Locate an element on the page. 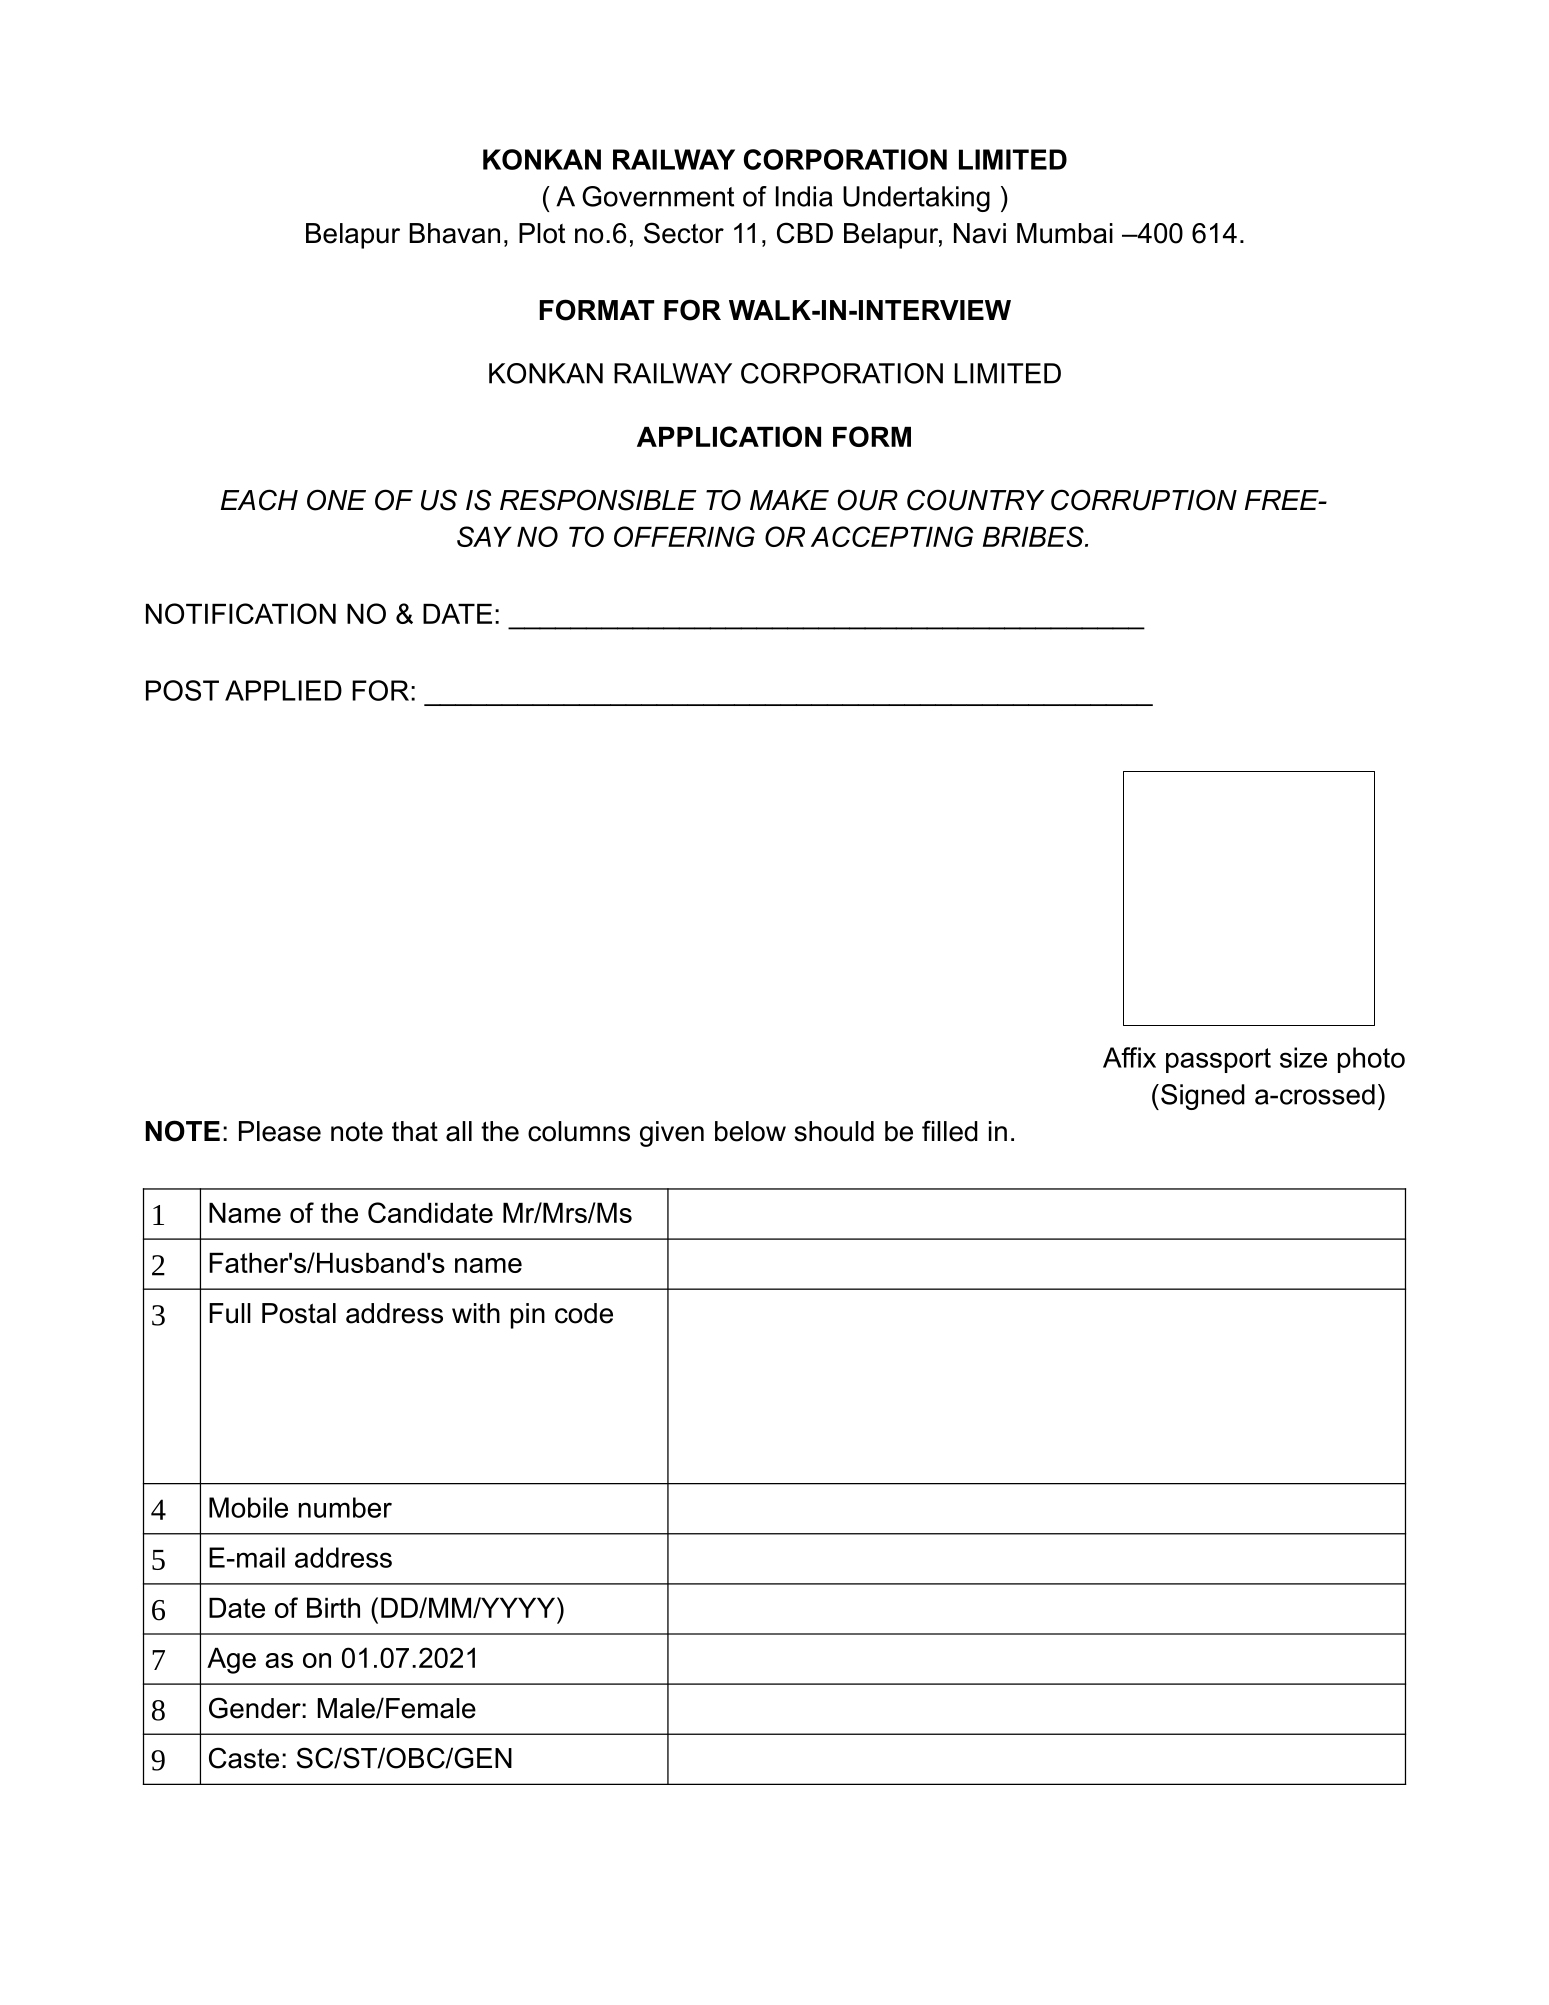 This image has width=1549, height=2005. passport is located at coordinates (1218, 1060).
